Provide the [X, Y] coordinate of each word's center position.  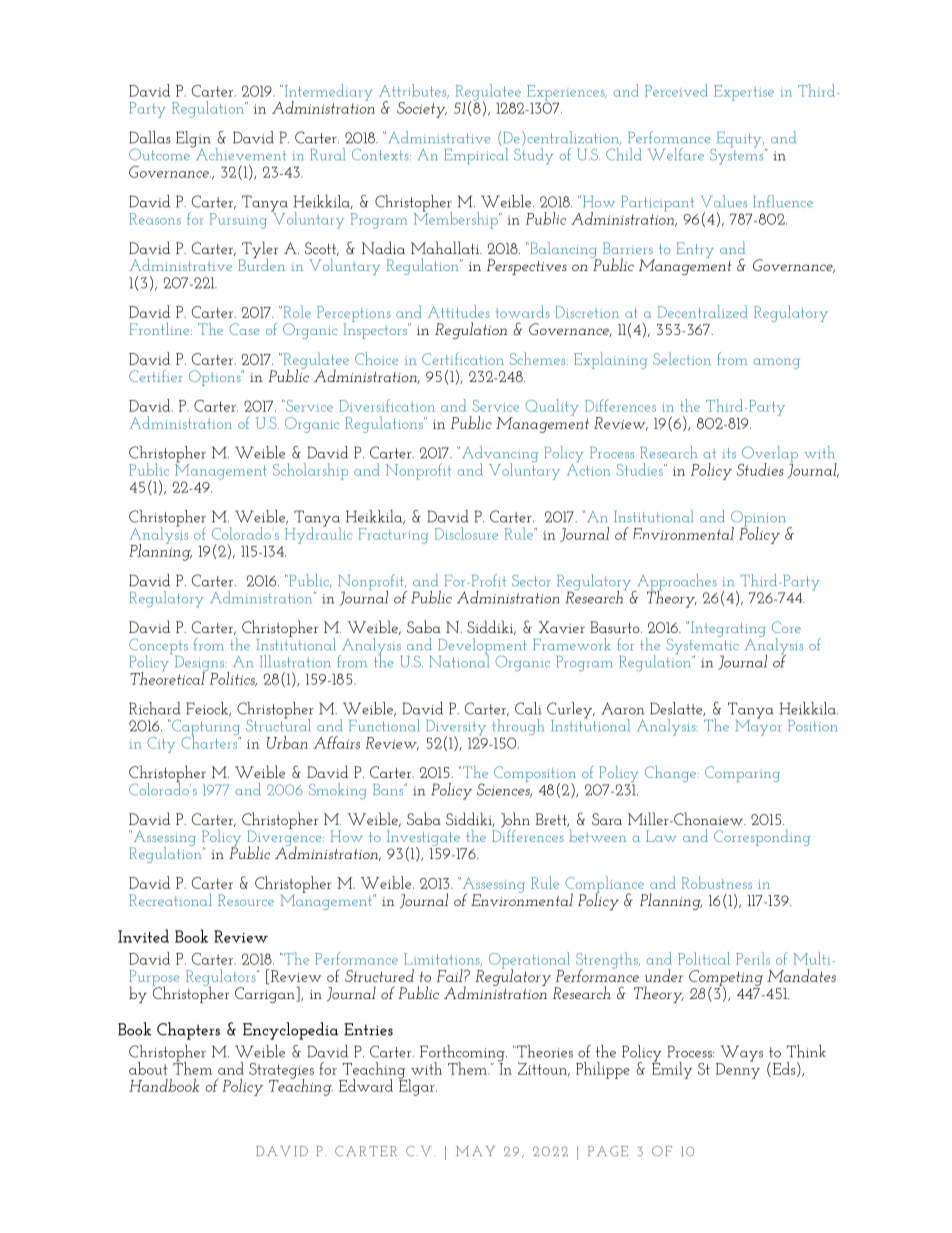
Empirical [476, 156]
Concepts [158, 647]
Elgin [193, 140]
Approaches [676, 583]
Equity [739, 141]
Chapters [188, 1031]
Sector [531, 581]
